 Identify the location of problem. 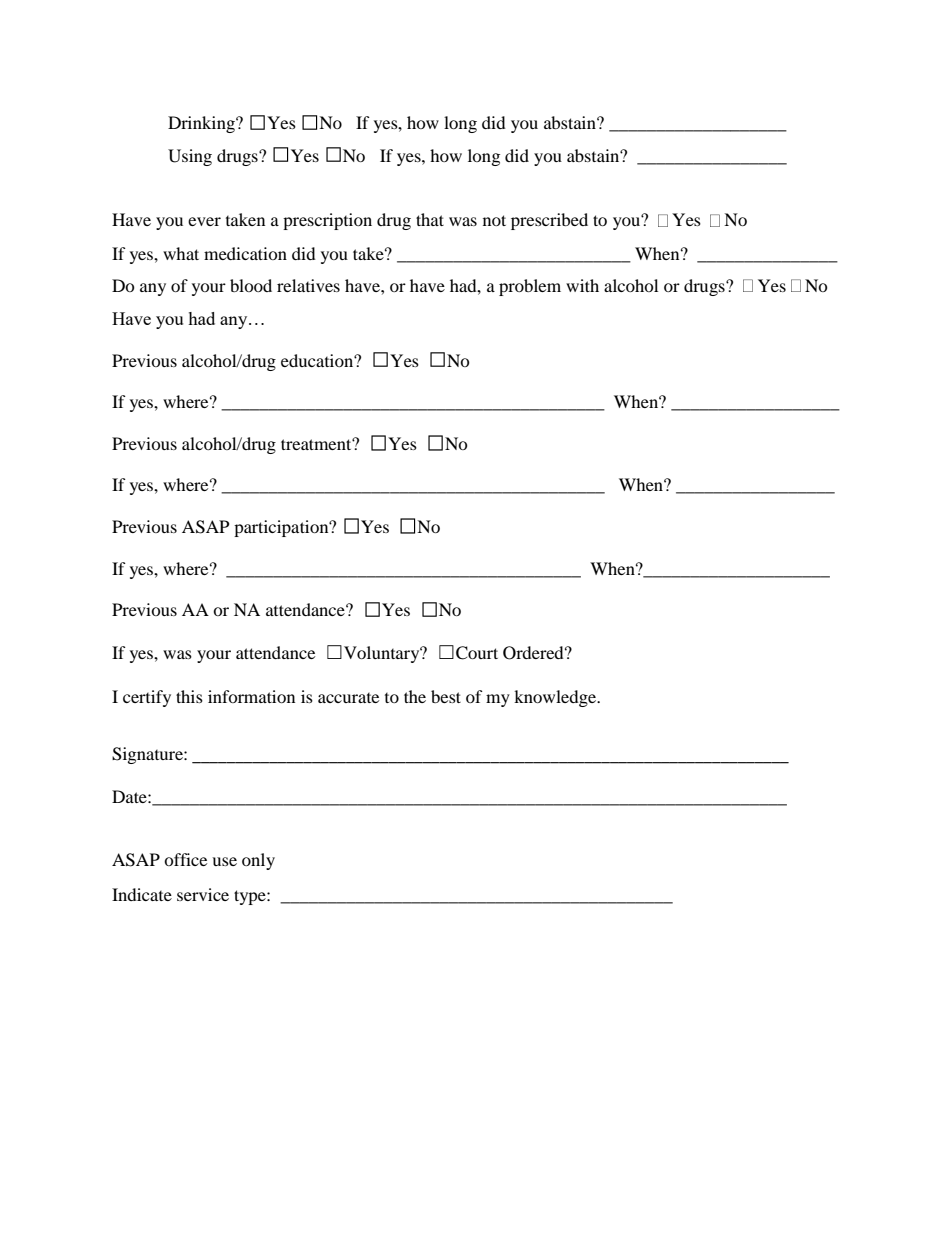
(530, 287).
